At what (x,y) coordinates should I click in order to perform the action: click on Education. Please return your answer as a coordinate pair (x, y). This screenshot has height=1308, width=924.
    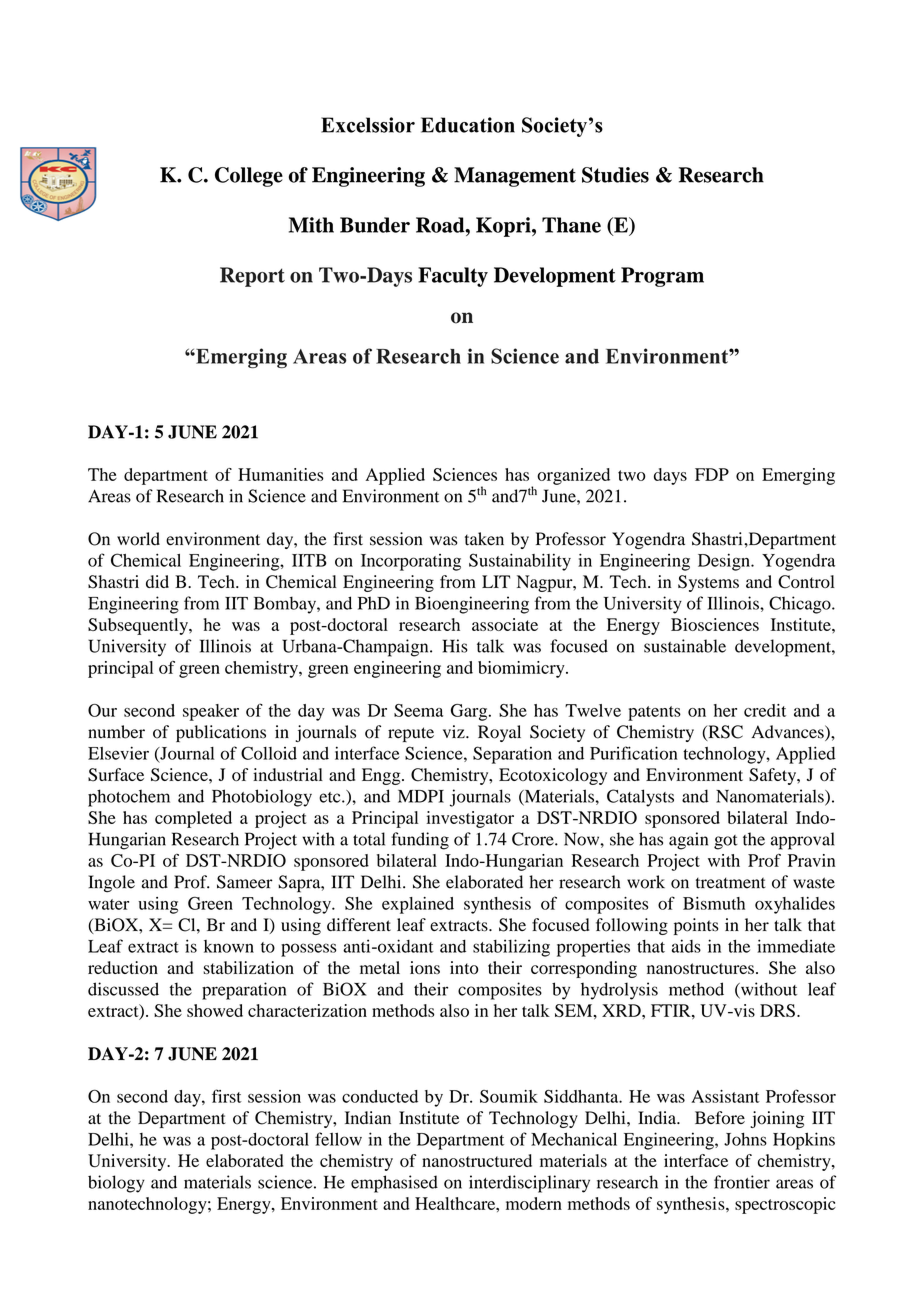
    Looking at the image, I should click on (468, 125).
